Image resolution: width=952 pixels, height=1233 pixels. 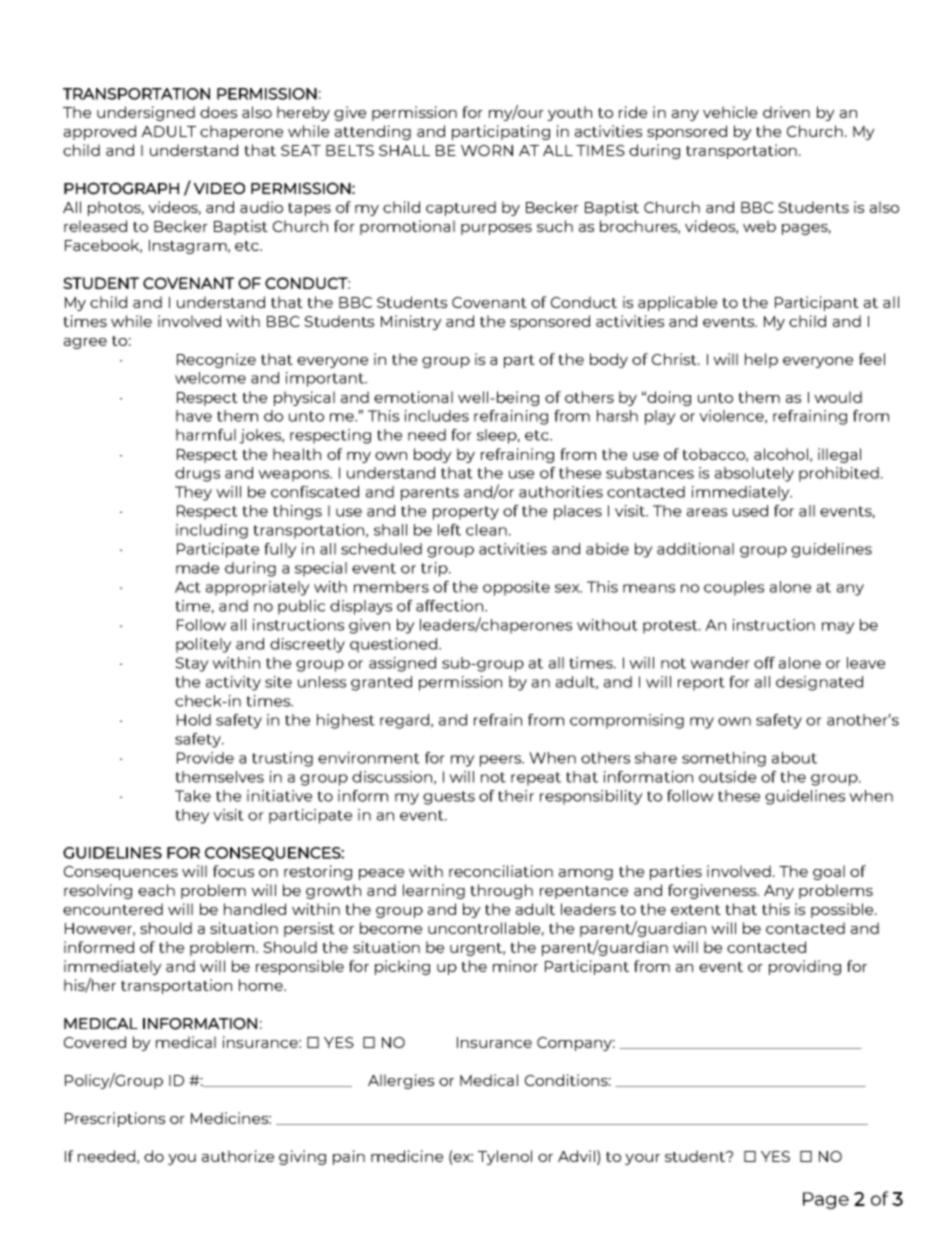 I want to click on including, so click(x=212, y=531).
